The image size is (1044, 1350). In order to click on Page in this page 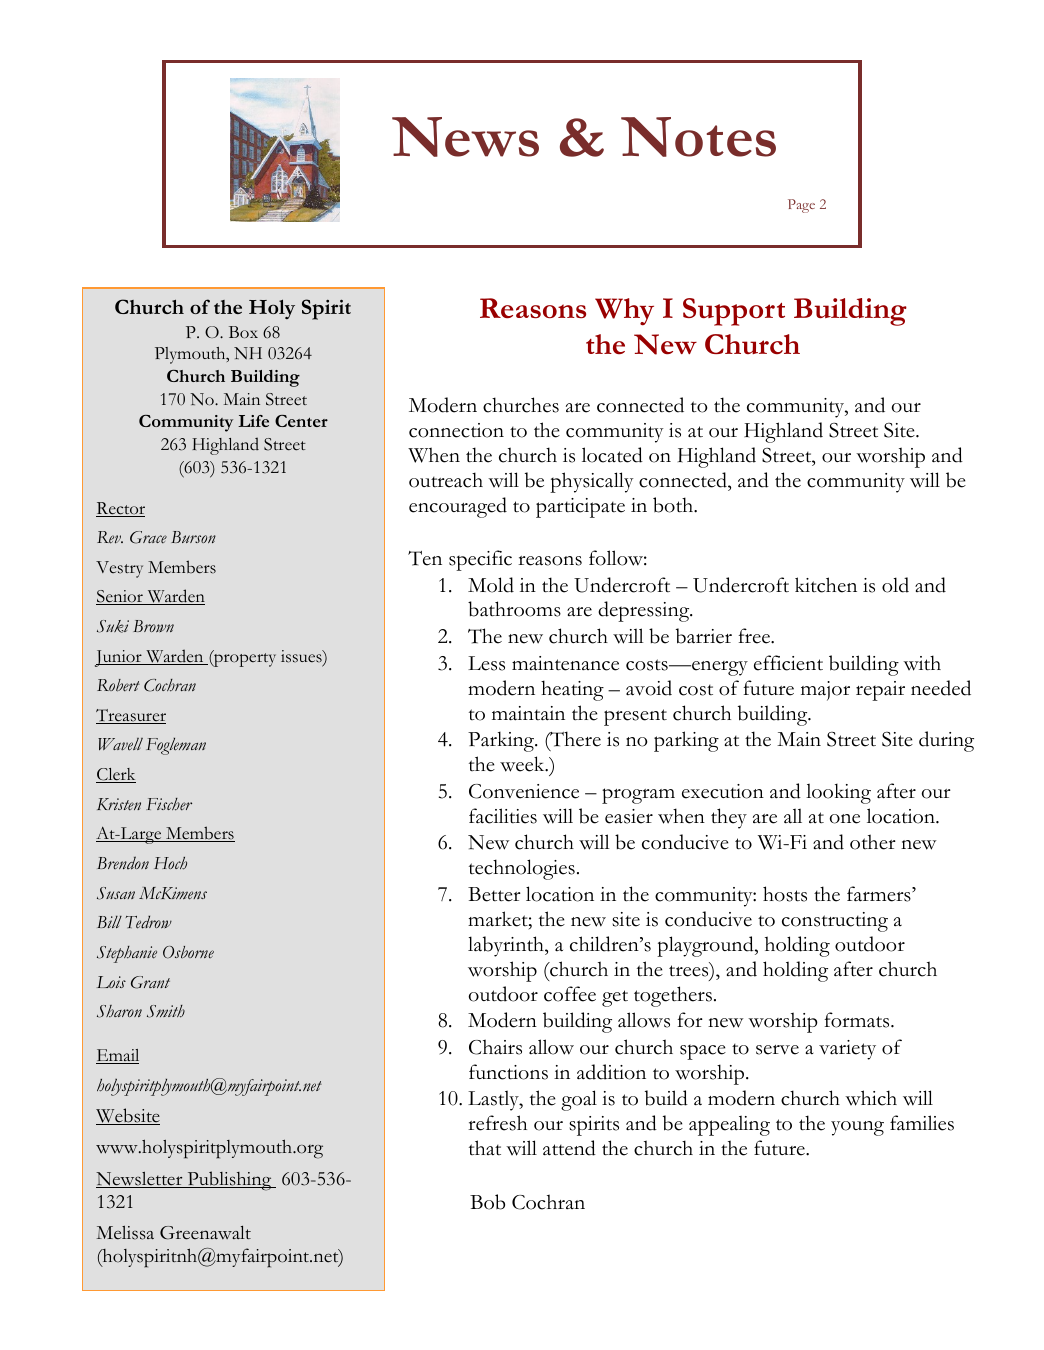, I will do `click(801, 206)`.
